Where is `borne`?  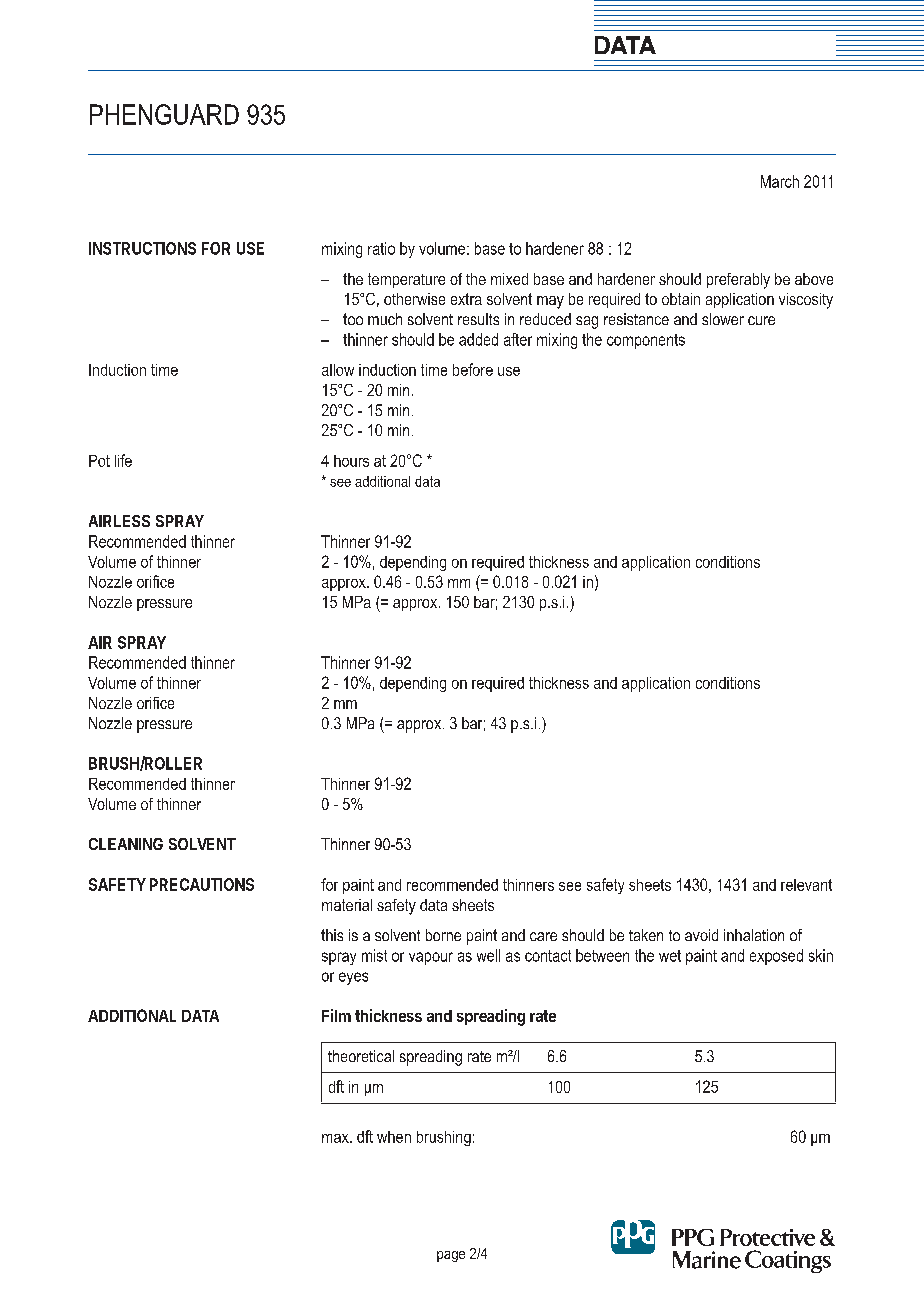 borne is located at coordinates (443, 935).
